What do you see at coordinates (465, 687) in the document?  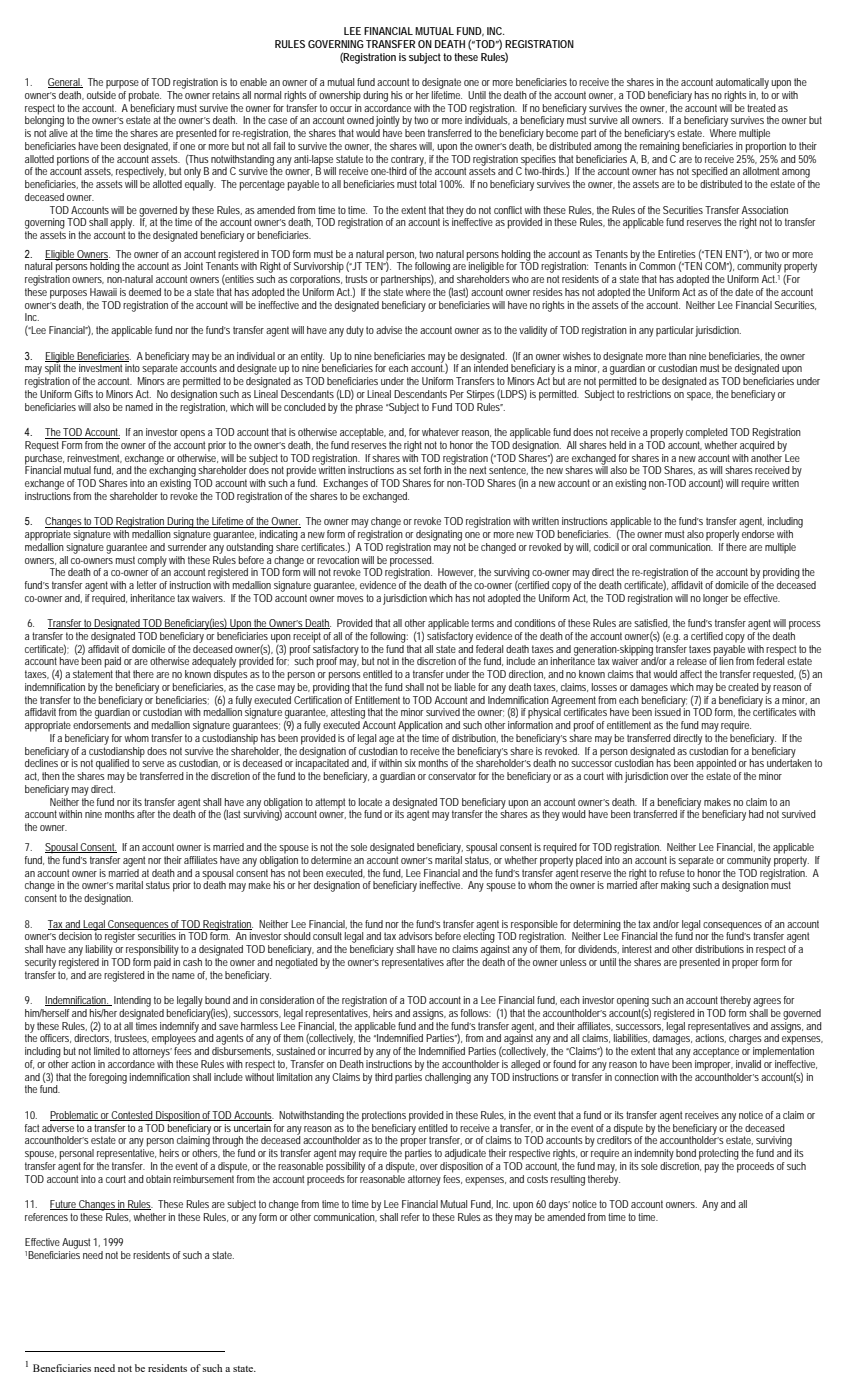 I see `liable` at bounding box center [465, 687].
